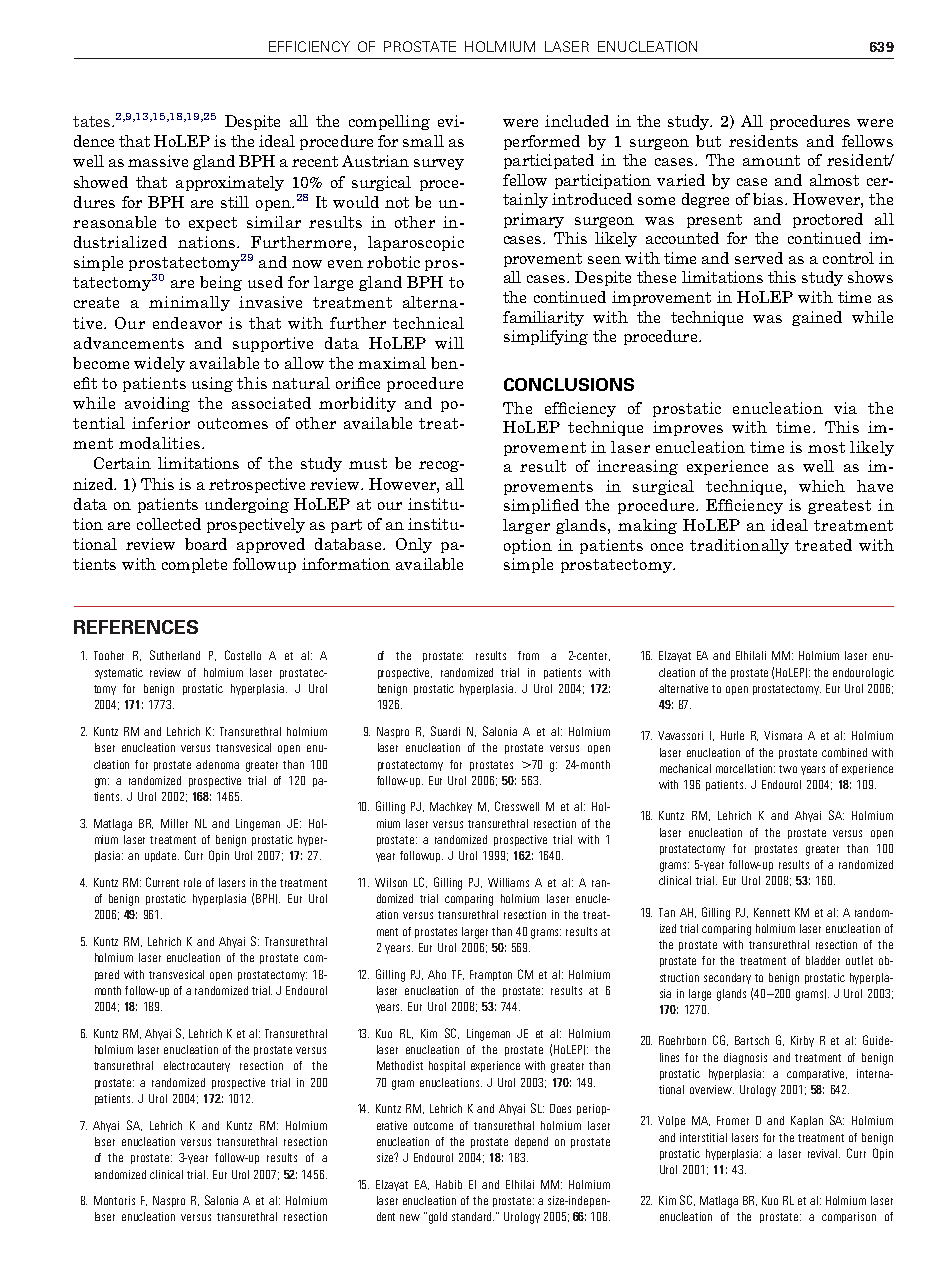 The width and height of the screenshot is (952, 1275). What do you see at coordinates (158, 161) in the screenshot?
I see `massive` at bounding box center [158, 161].
